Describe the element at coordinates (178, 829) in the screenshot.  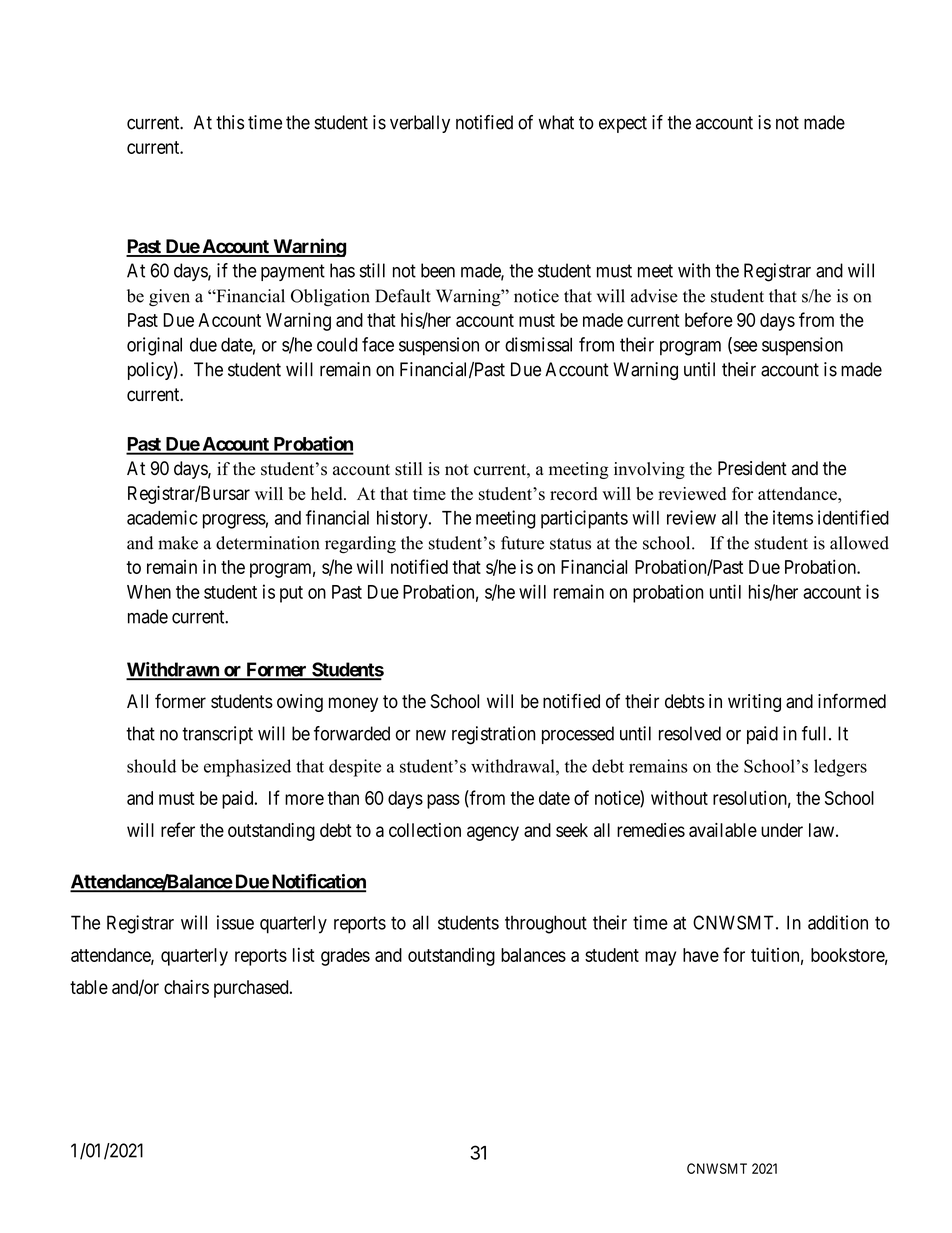
I see `refer` at that location.
